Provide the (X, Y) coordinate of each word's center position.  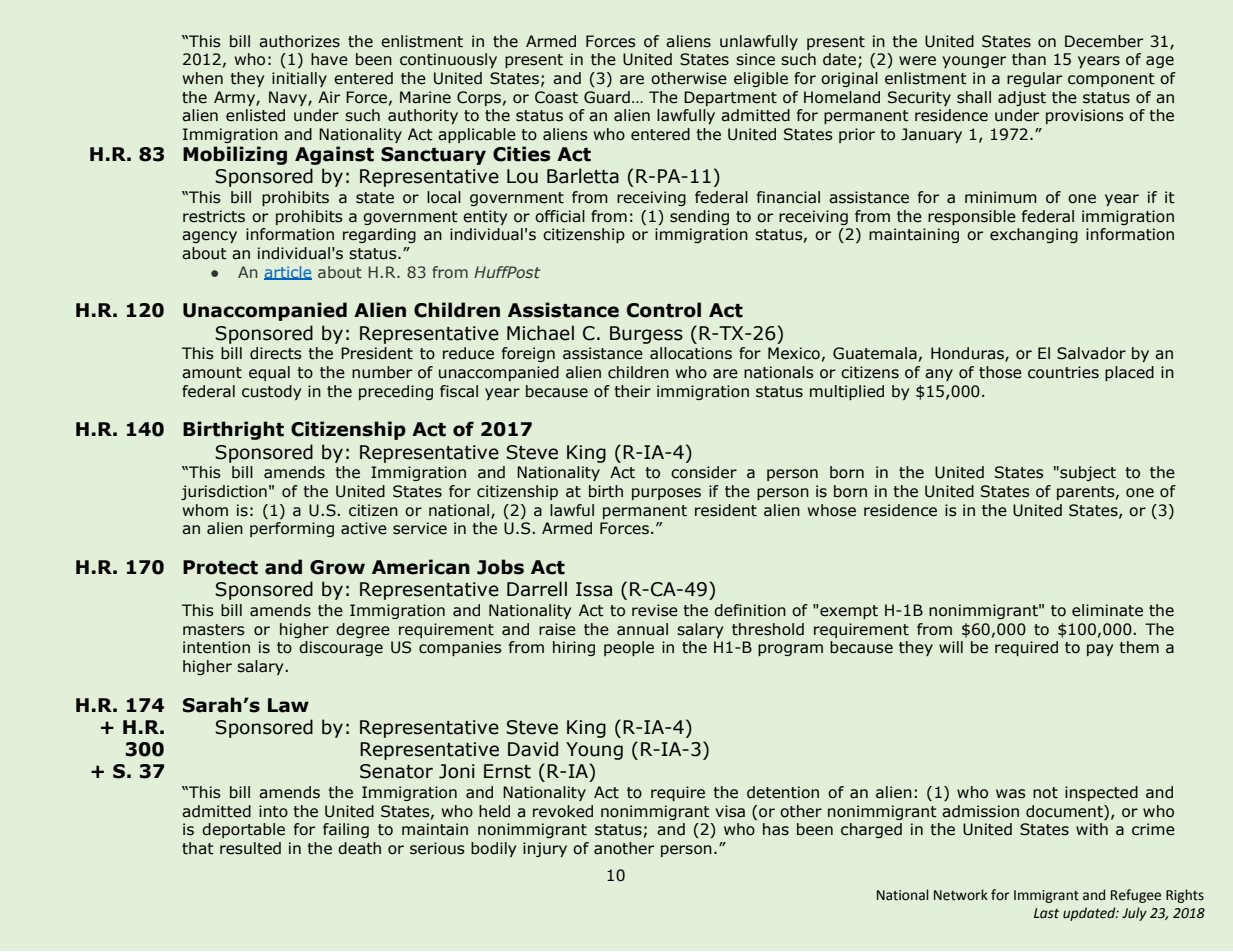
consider (704, 472)
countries (1063, 372)
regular (1034, 79)
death (359, 848)
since (755, 59)
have (329, 59)
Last (1046, 913)
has (776, 829)
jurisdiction (224, 492)
